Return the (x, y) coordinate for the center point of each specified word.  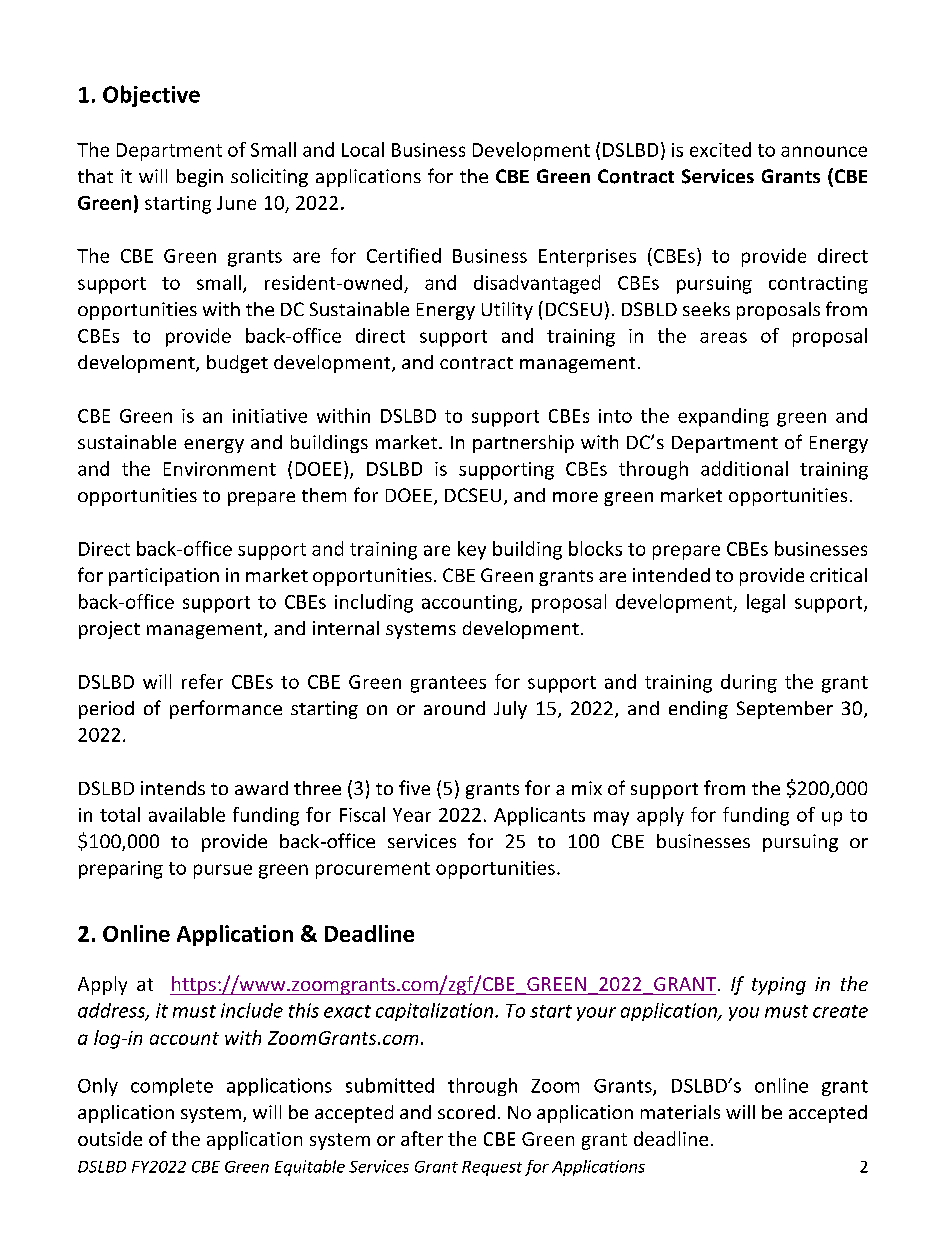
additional (744, 468)
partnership (523, 444)
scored (466, 1112)
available (187, 814)
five (414, 787)
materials (680, 1112)
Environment (220, 469)
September (785, 710)
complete (172, 1087)
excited (720, 149)
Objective (151, 96)
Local (363, 149)
